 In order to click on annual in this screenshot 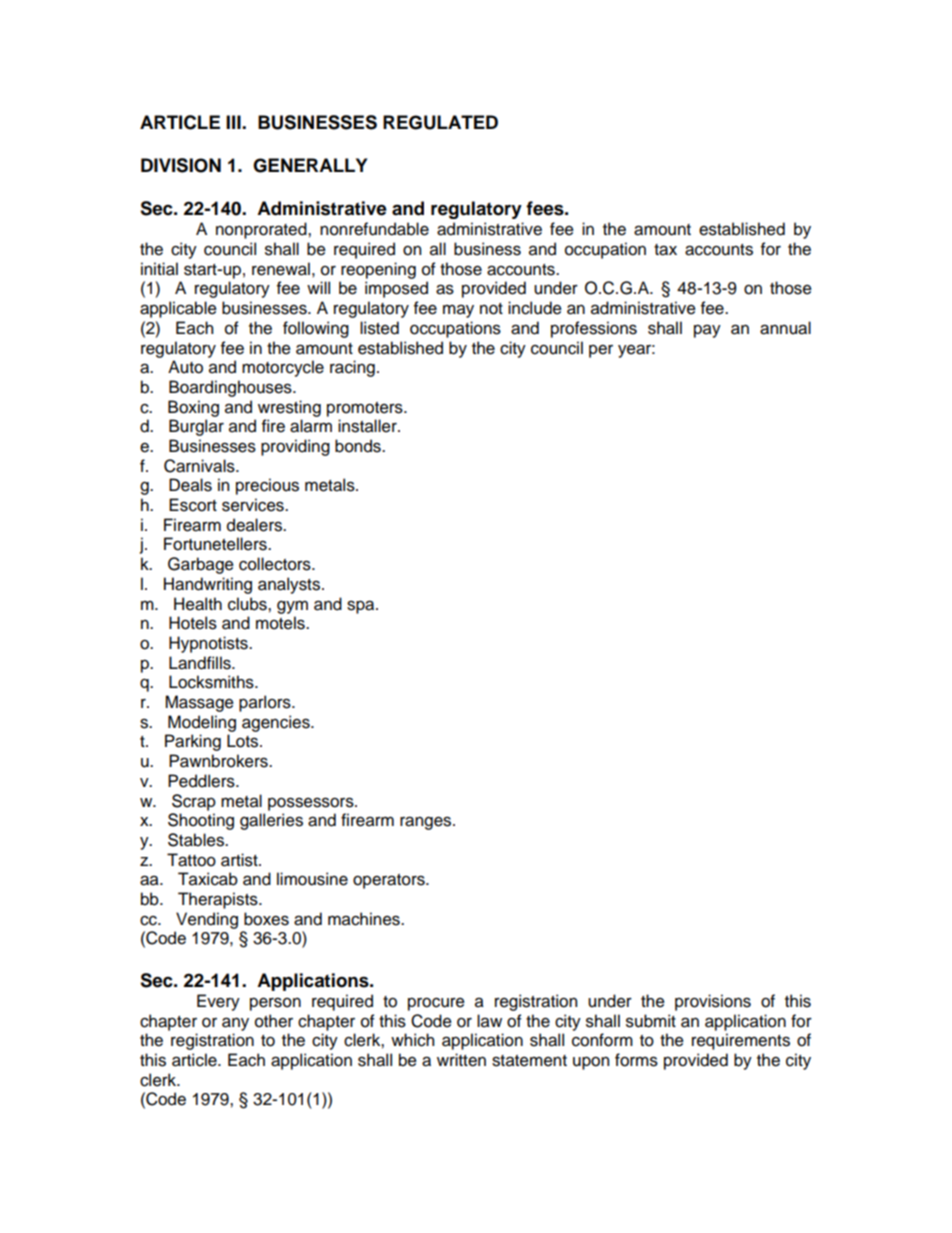, I will do `click(785, 328)`.
